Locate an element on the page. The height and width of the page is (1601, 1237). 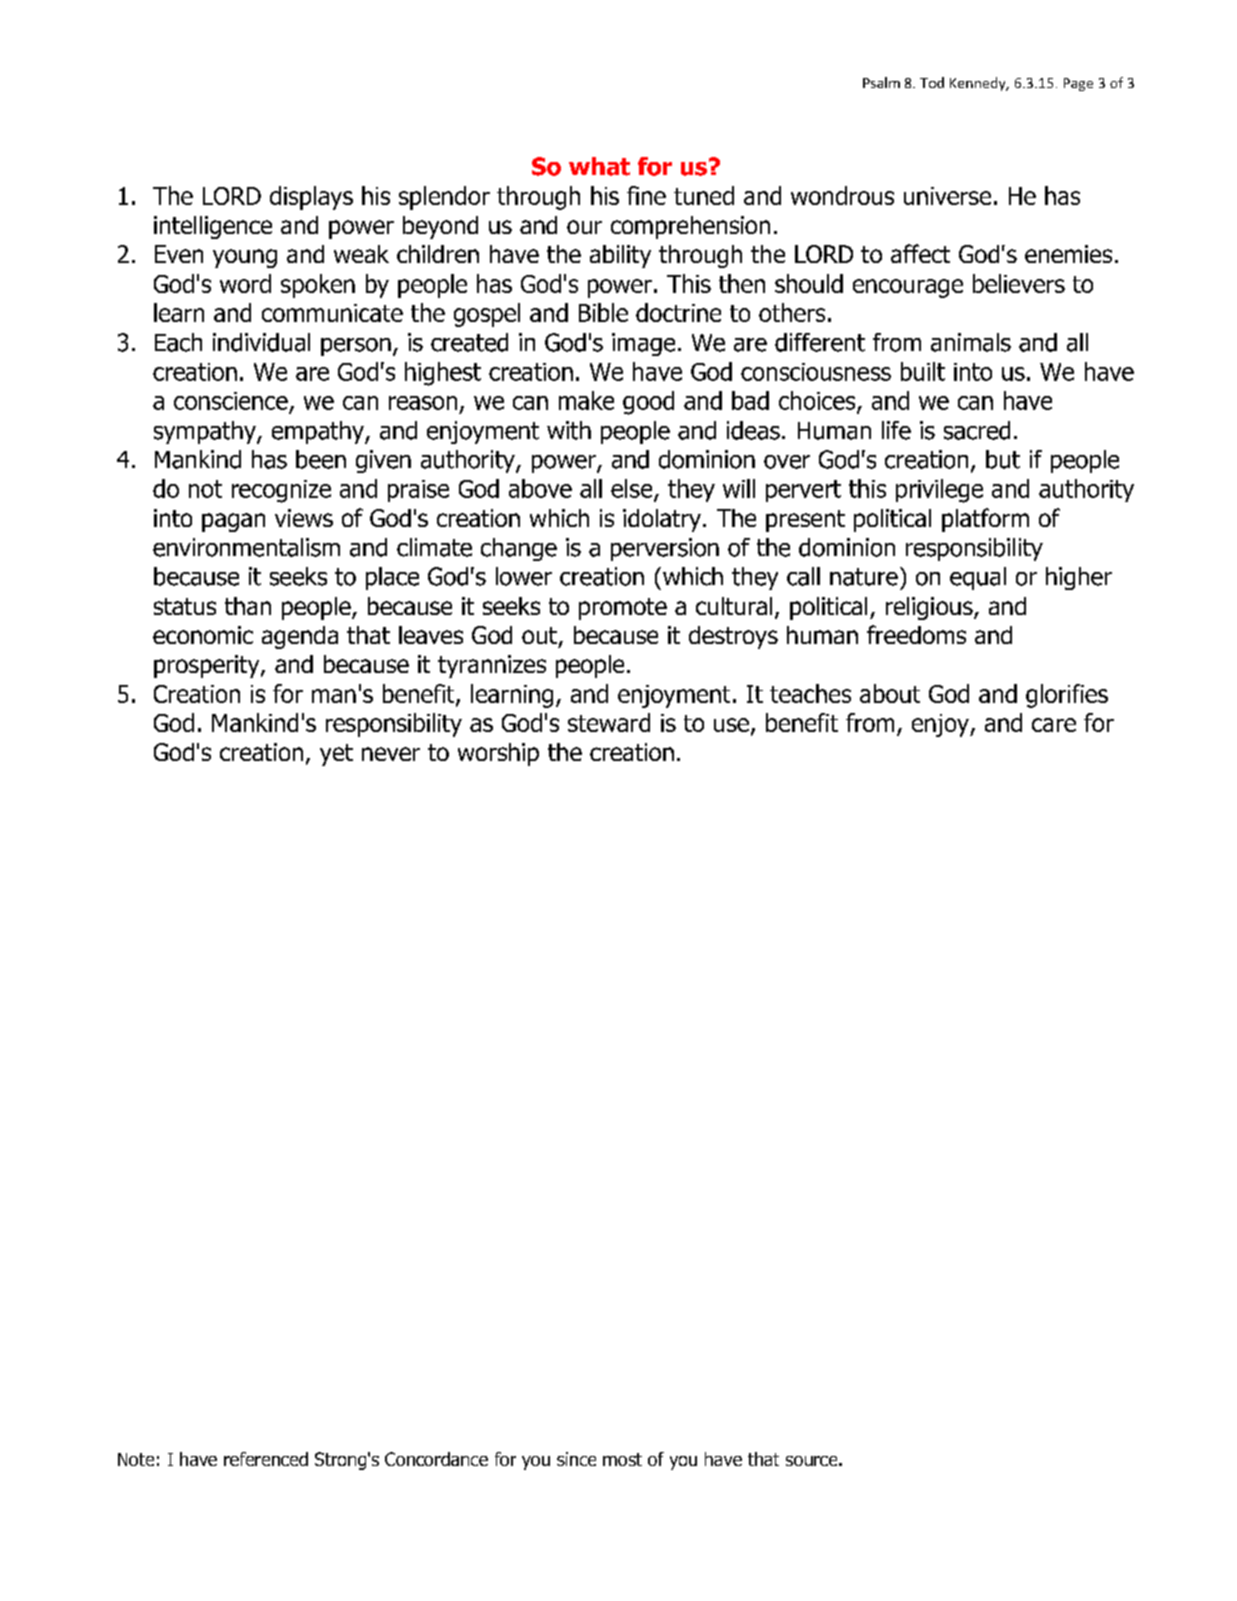
displays is located at coordinates (311, 198).
